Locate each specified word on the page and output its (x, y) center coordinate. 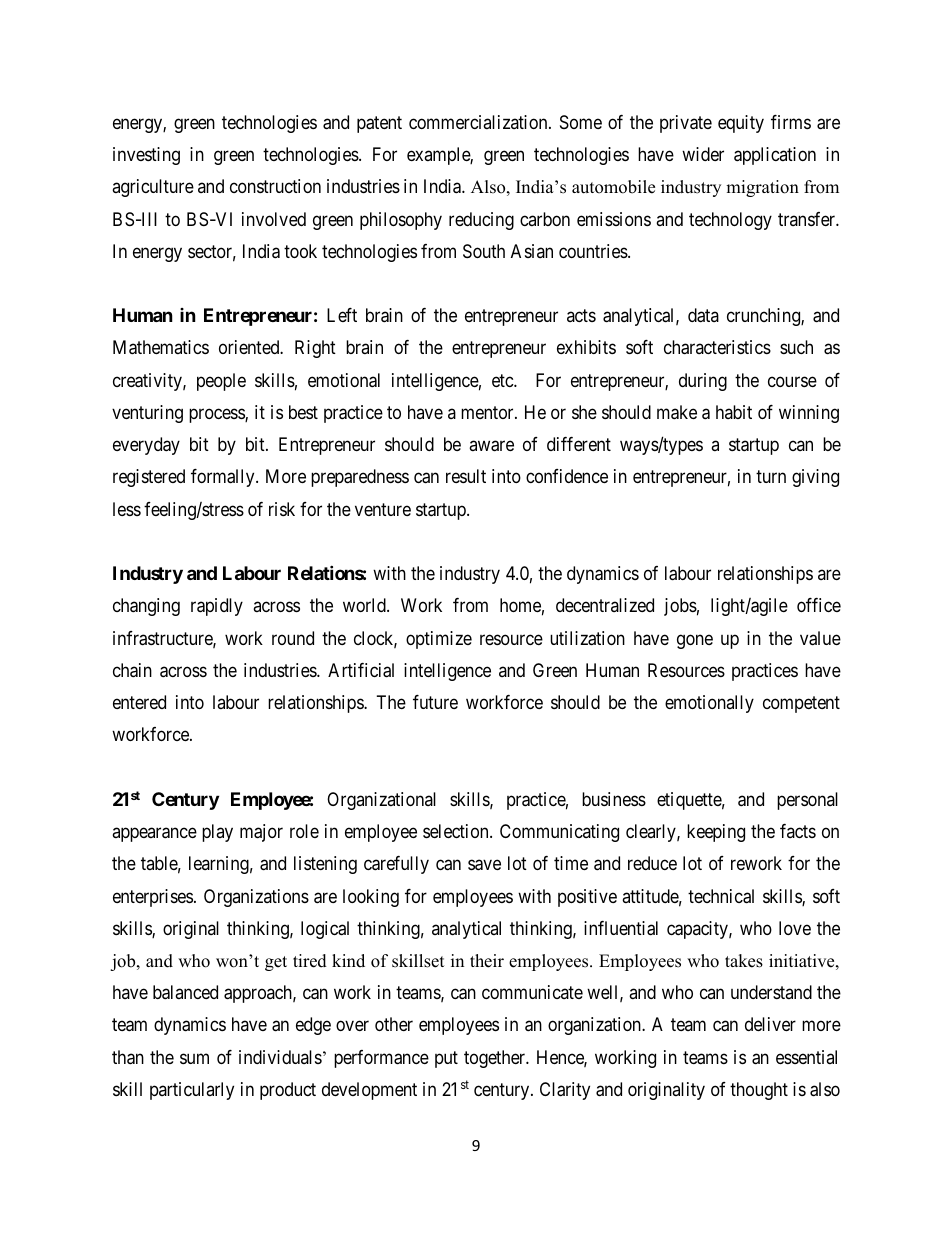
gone (695, 641)
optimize (439, 640)
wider (703, 154)
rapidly (217, 607)
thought (759, 1091)
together (496, 1059)
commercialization (479, 122)
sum (194, 1058)
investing (146, 156)
